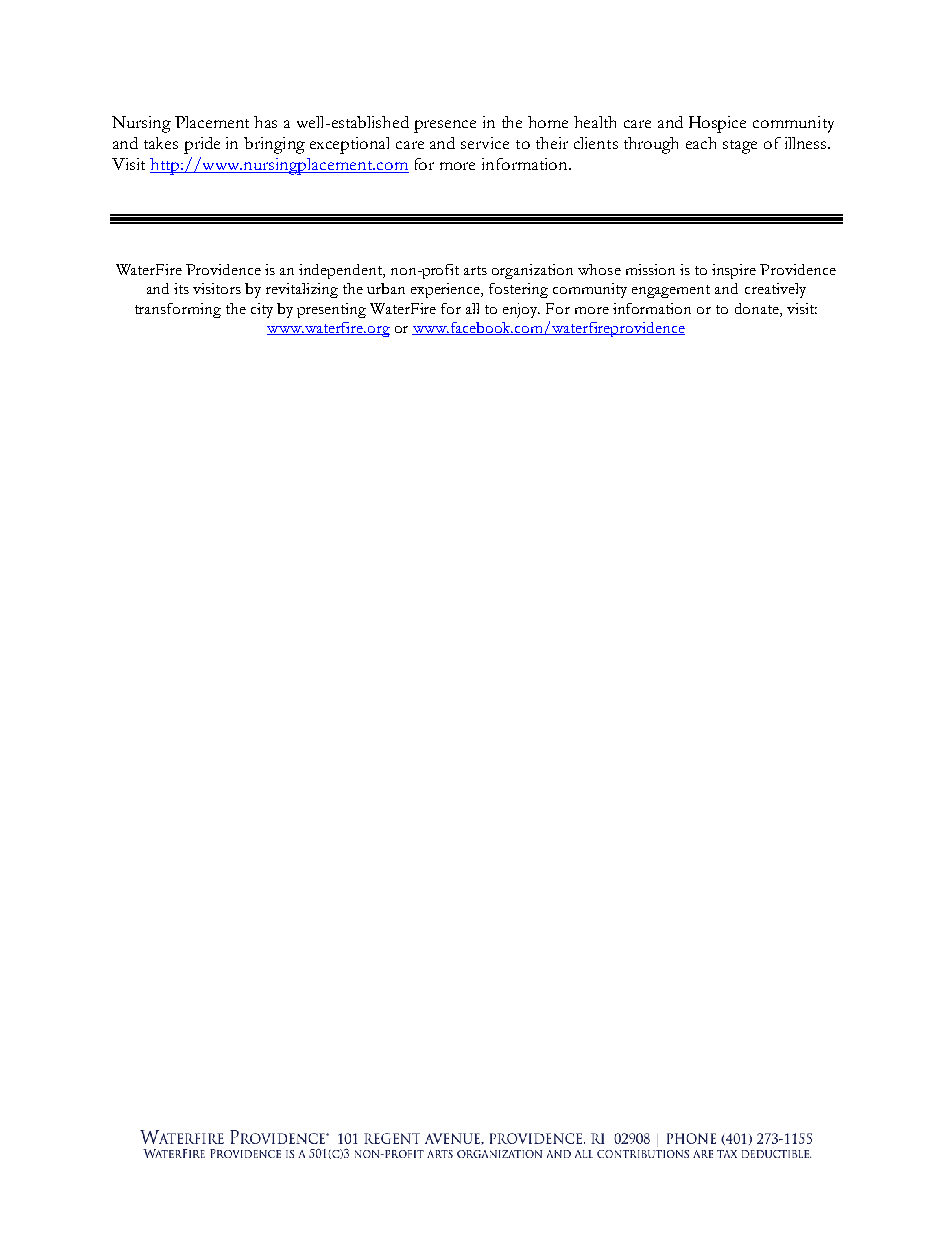 This image has width=952, height=1233. Describe the element at coordinates (274, 145) in the image. I see `bringing` at that location.
